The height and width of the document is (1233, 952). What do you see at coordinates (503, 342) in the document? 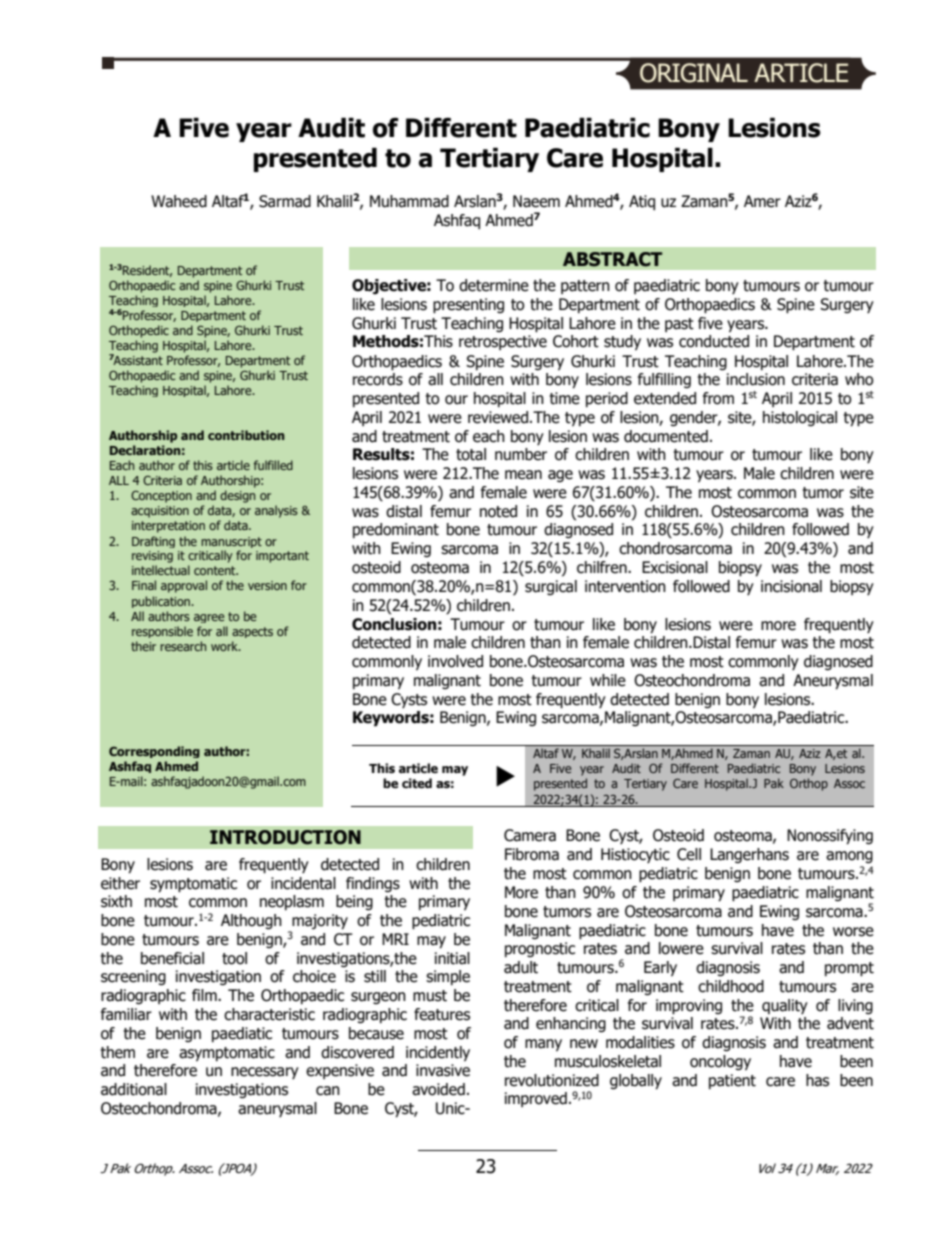
I see `retrospective` at bounding box center [503, 342].
